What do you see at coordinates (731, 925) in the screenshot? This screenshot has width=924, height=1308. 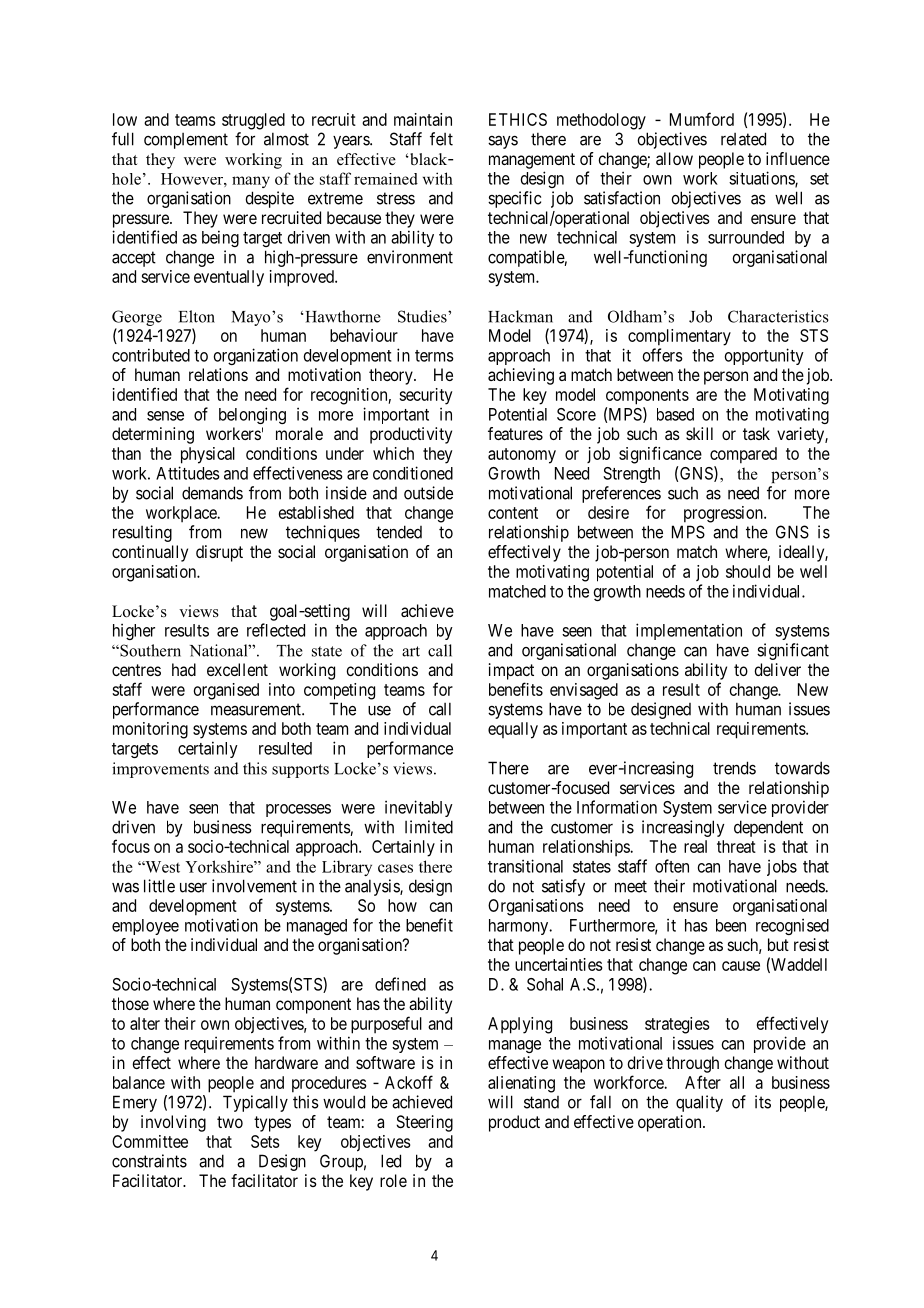 I see `been` at bounding box center [731, 925].
